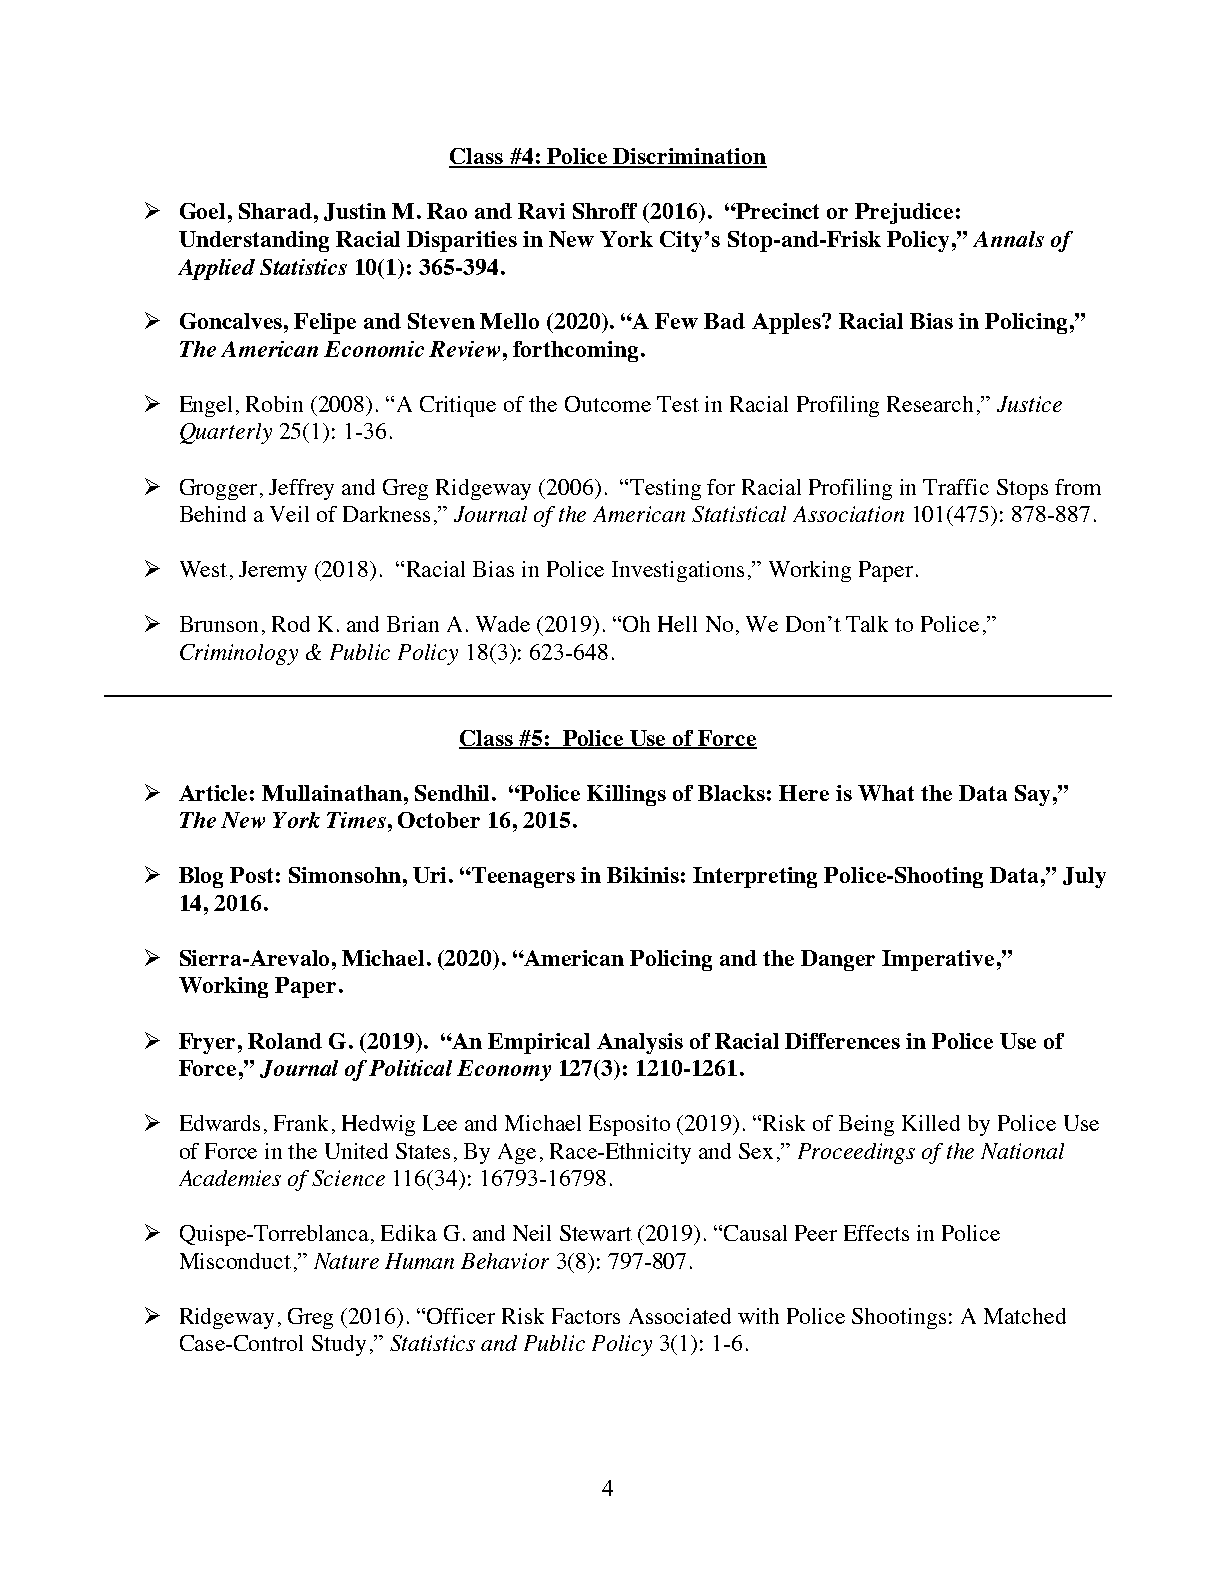 The height and width of the screenshot is (1573, 1216). I want to click on Talk, so click(867, 624).
